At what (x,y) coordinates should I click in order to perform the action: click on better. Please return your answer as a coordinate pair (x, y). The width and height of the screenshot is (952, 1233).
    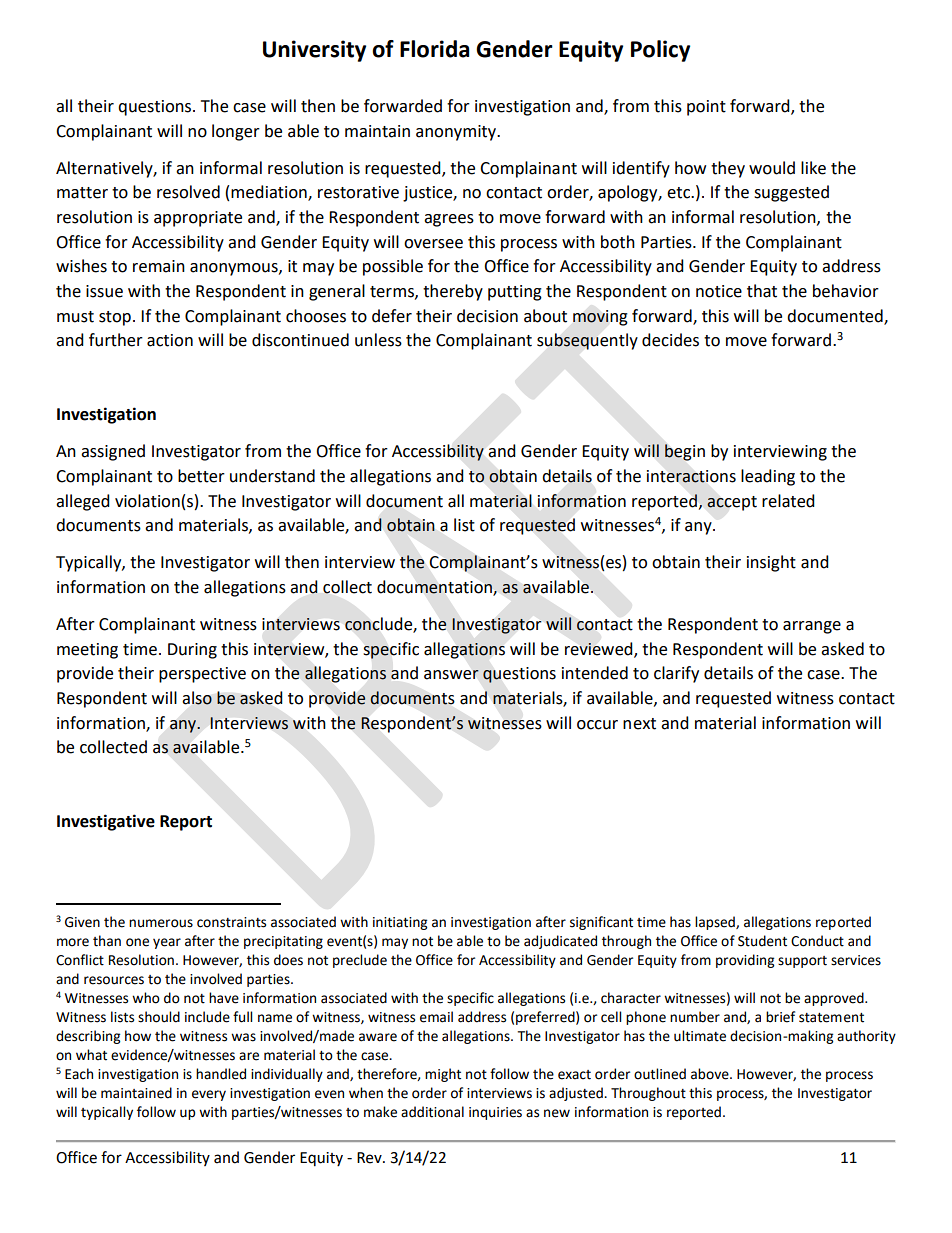
    Looking at the image, I should click on (201, 476).
